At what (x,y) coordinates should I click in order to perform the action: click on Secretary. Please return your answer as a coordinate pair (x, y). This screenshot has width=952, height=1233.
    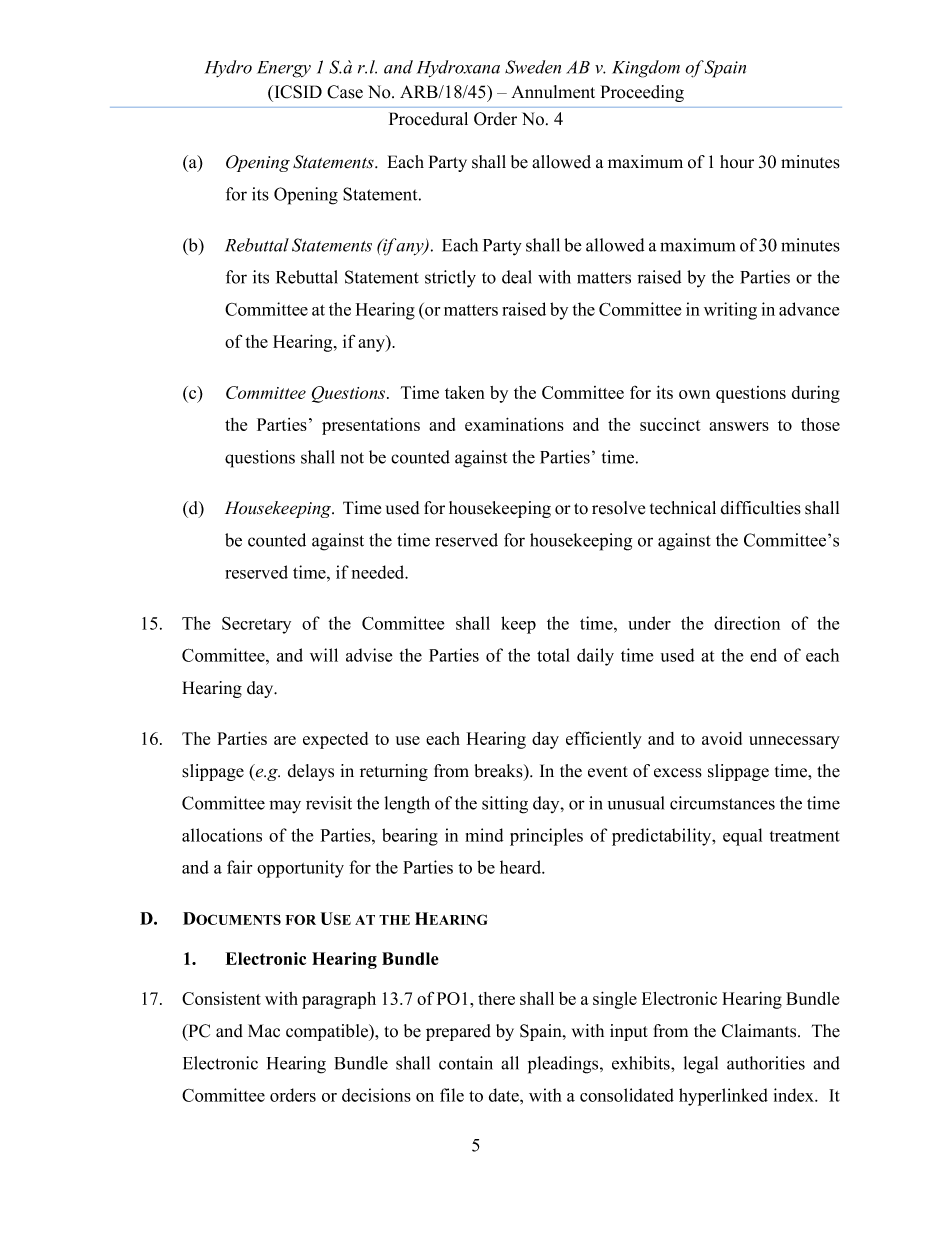
    Looking at the image, I should click on (256, 625).
